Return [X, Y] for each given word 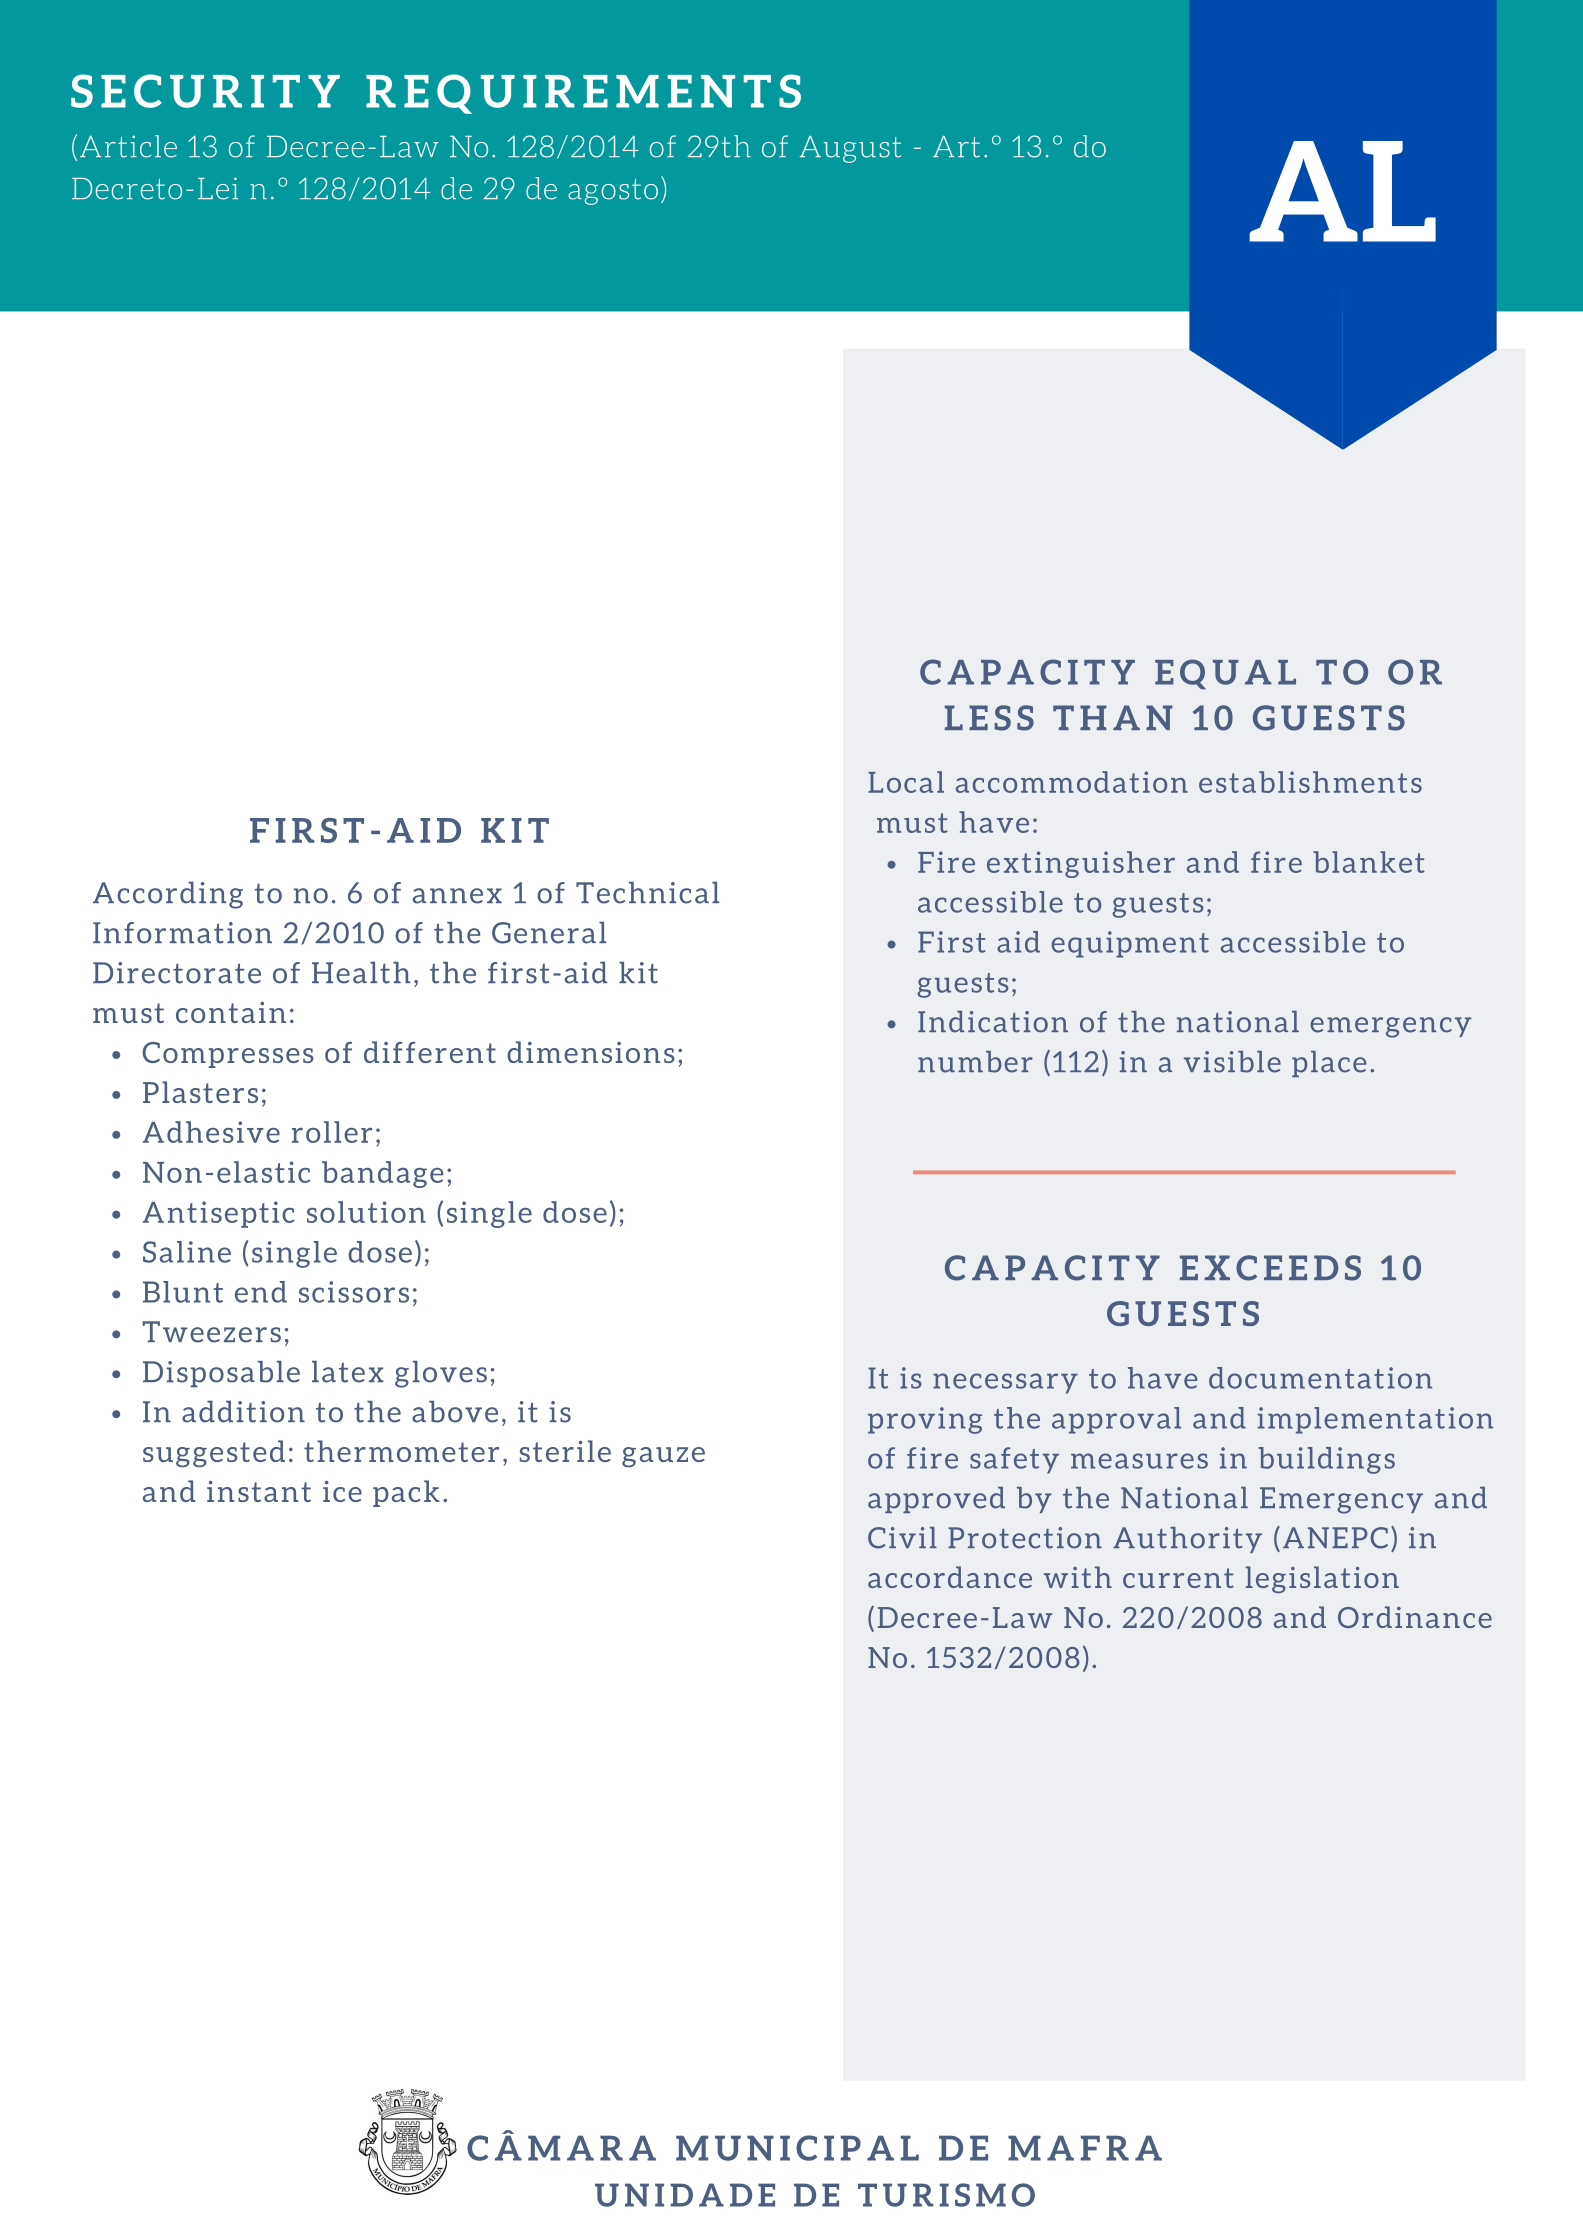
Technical [647, 893]
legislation [1322, 1579]
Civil [902, 1538]
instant [259, 1491]
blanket [1369, 862]
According [168, 895]
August [850, 149]
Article [128, 146]
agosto [613, 192]
